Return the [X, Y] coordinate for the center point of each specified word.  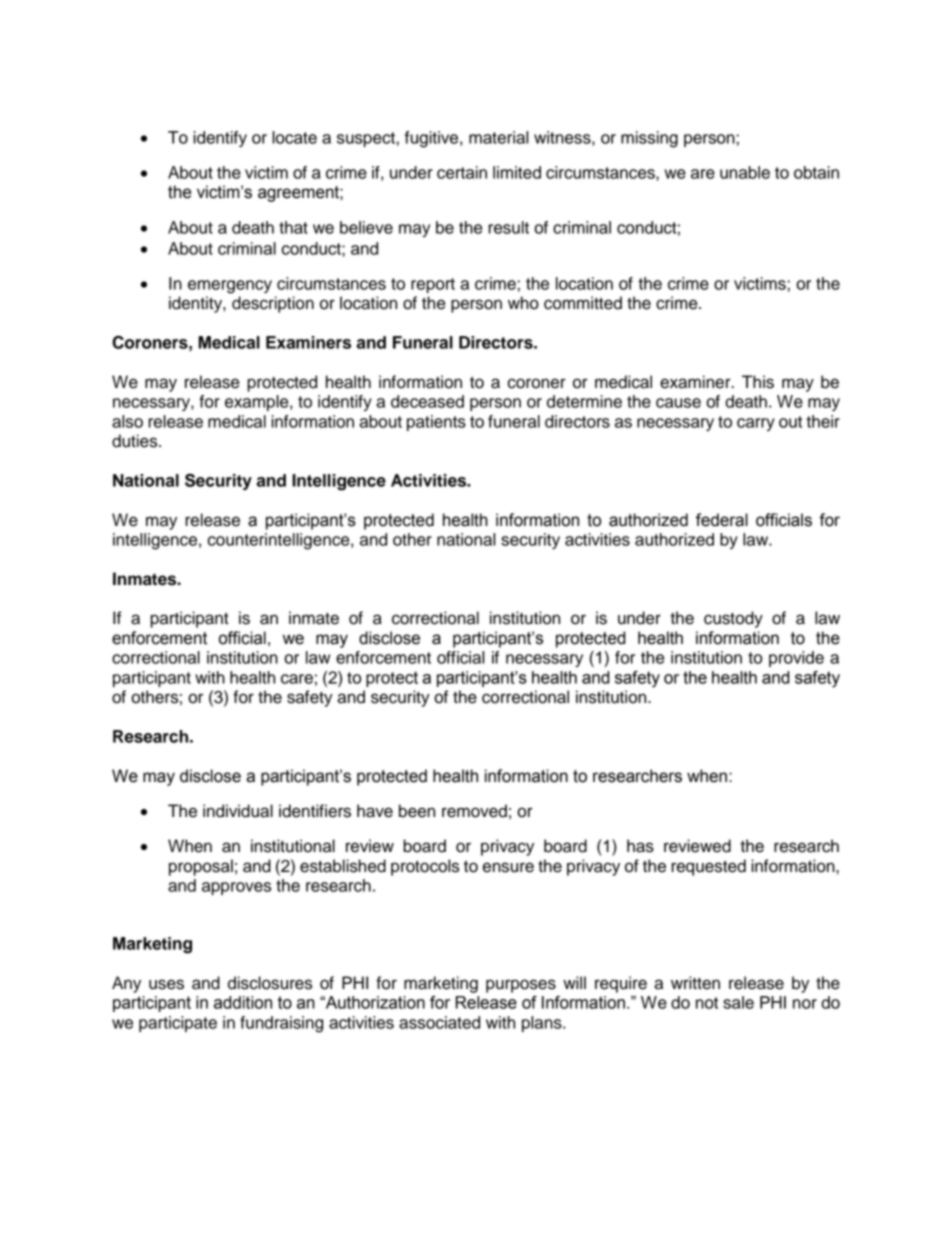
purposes [521, 986]
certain [462, 172]
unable [745, 172]
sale [738, 1002]
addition [243, 1002]
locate [294, 137]
